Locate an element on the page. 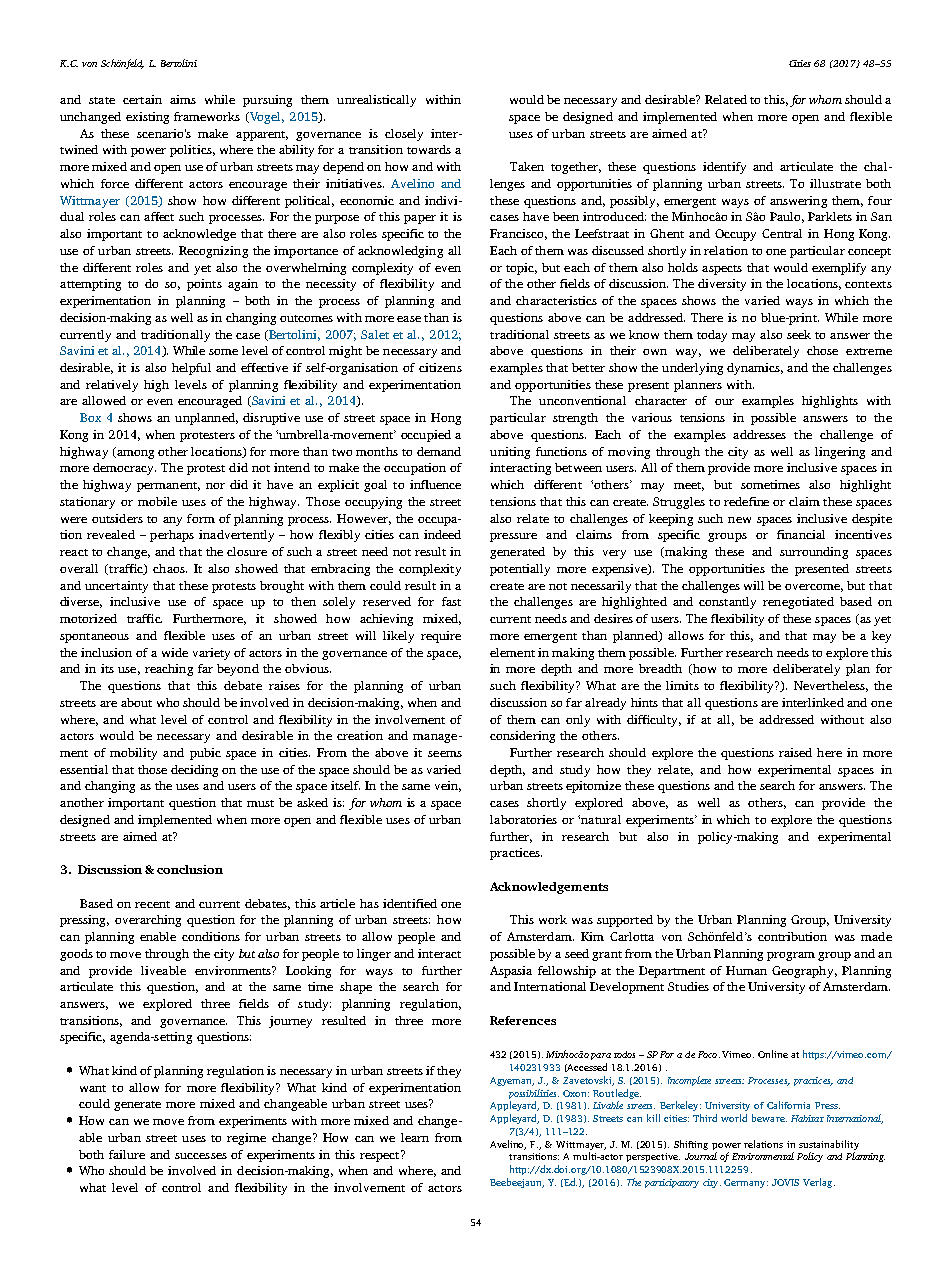  towards is located at coordinates (429, 149).
